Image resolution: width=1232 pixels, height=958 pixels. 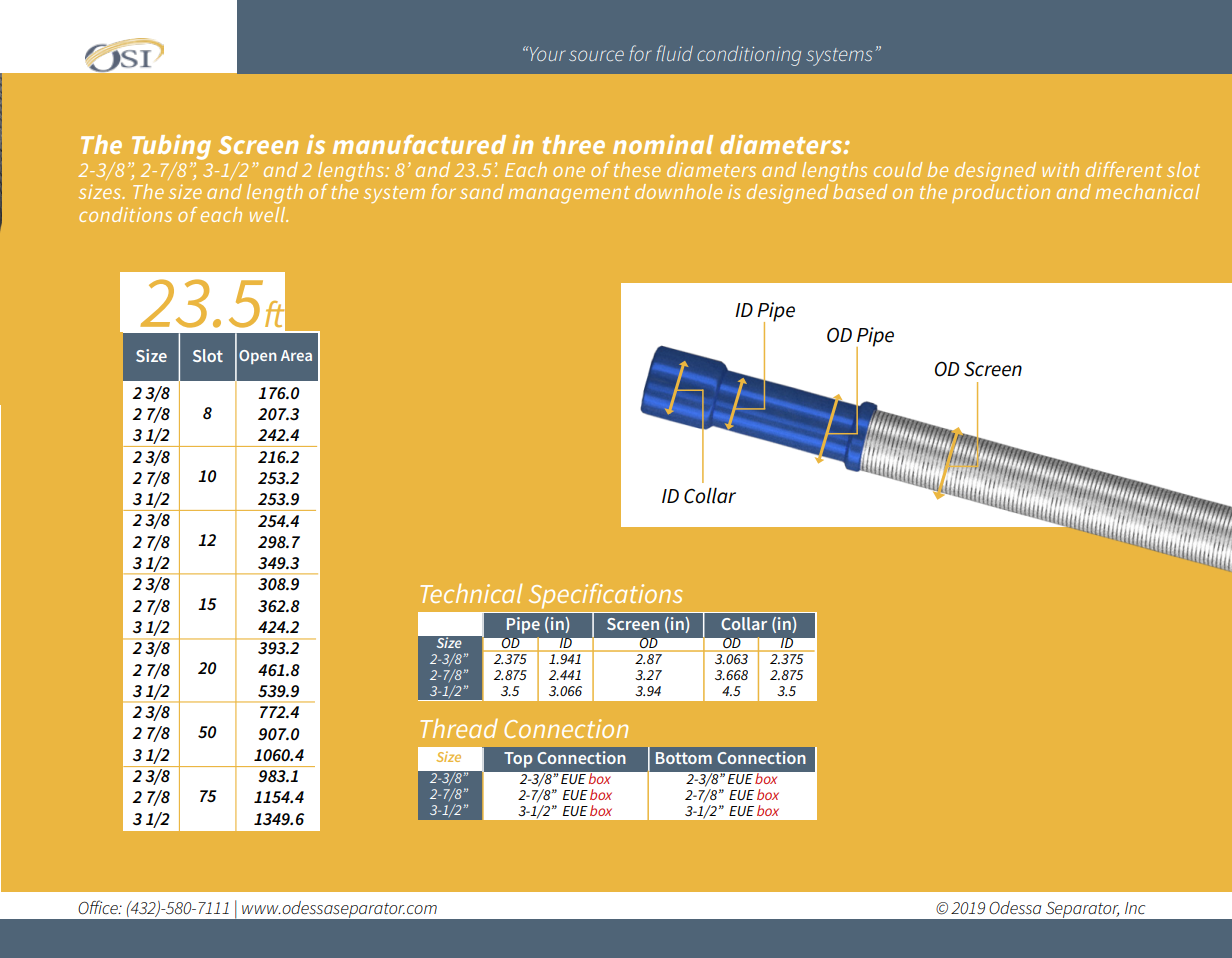 What do you see at coordinates (1135, 908) in the screenshot?
I see `Inc` at bounding box center [1135, 908].
